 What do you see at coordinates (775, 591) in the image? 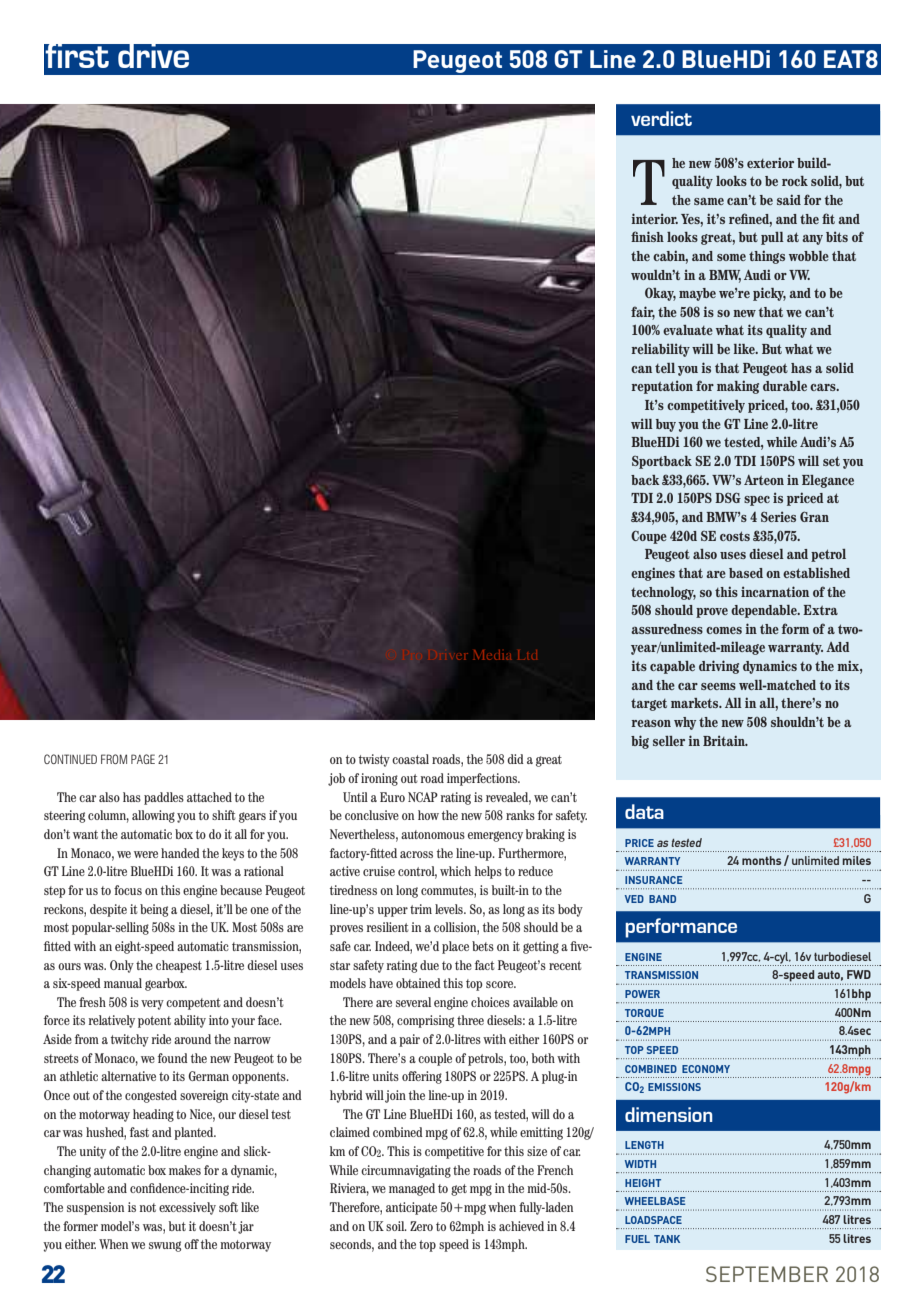
I see `incarnation` at bounding box center [775, 591].
